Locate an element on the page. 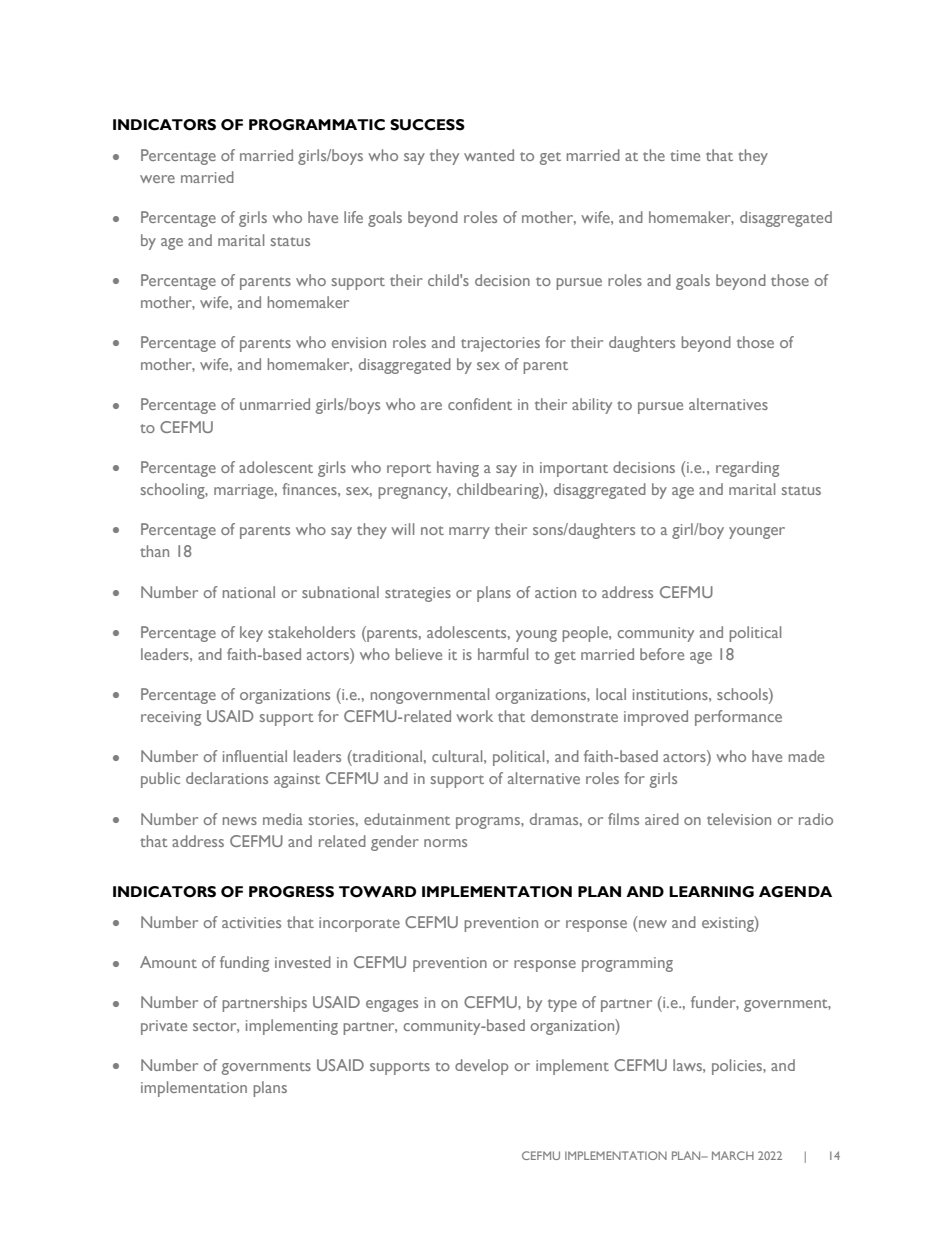 The image size is (952, 1233). key is located at coordinates (251, 634).
